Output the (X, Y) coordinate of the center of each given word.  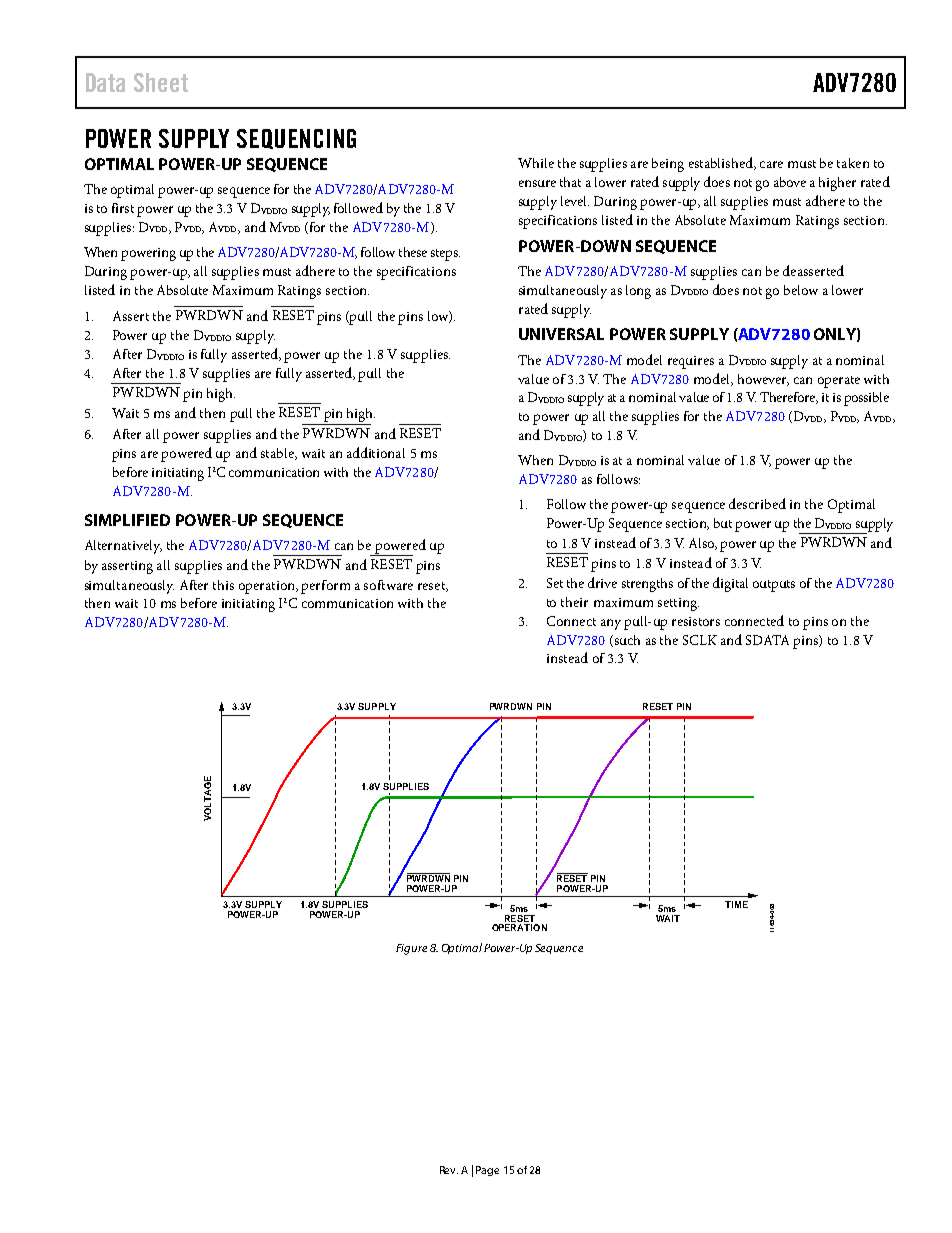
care (771, 164)
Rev (449, 1170)
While (536, 163)
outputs (774, 586)
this (223, 585)
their (574, 602)
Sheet (161, 82)
